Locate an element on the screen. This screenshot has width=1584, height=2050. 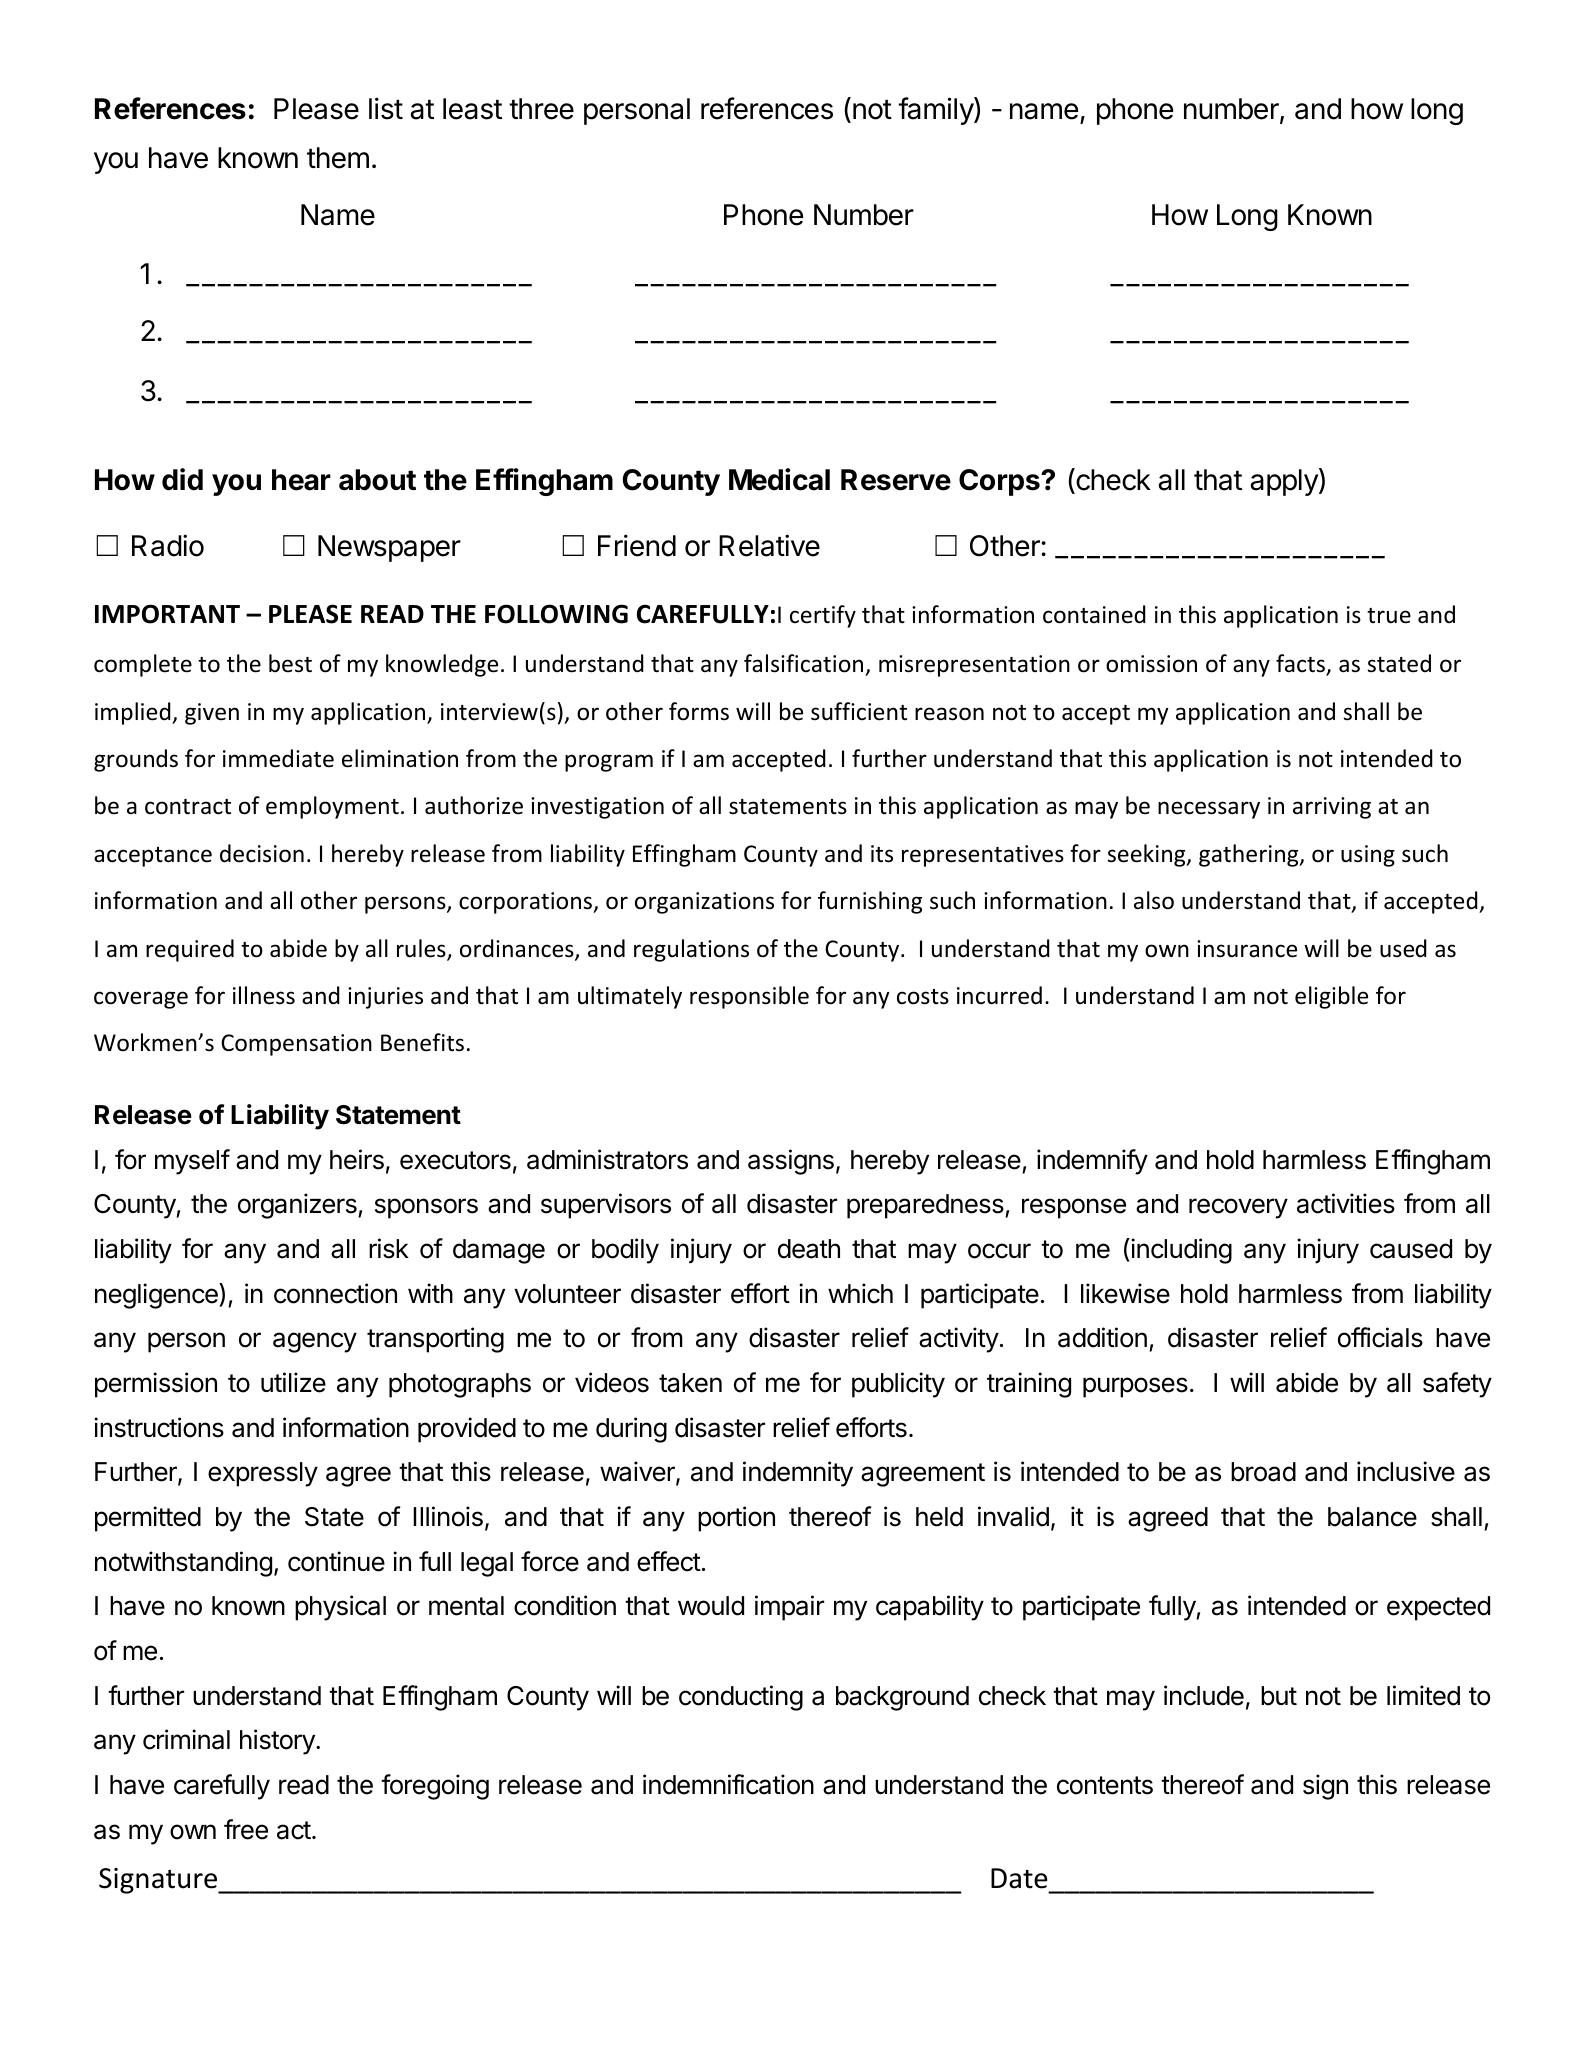
apply is located at coordinates (1285, 482).
